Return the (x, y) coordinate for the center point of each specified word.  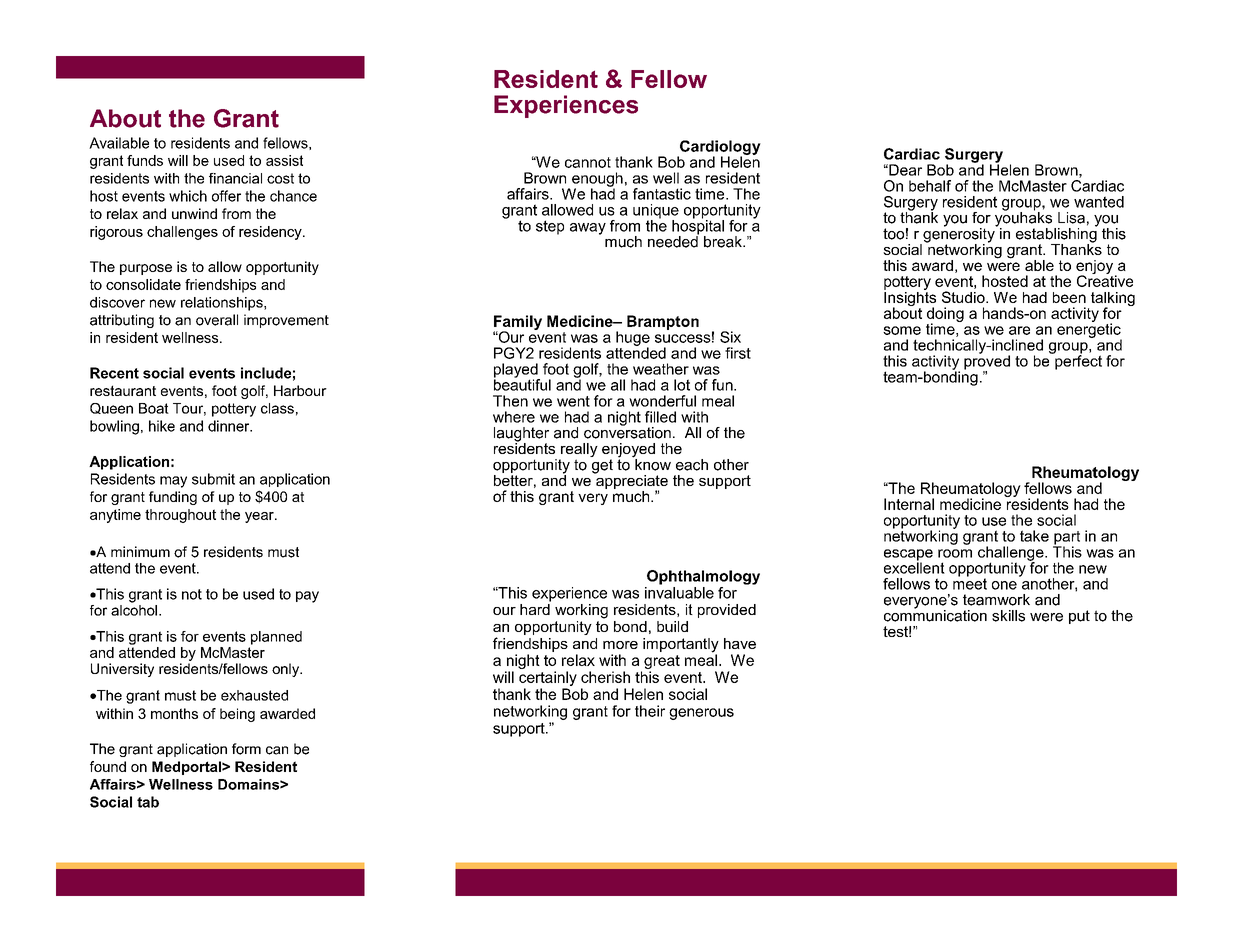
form (246, 749)
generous (701, 714)
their (650, 711)
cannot (588, 162)
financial (235, 178)
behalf (930, 186)
